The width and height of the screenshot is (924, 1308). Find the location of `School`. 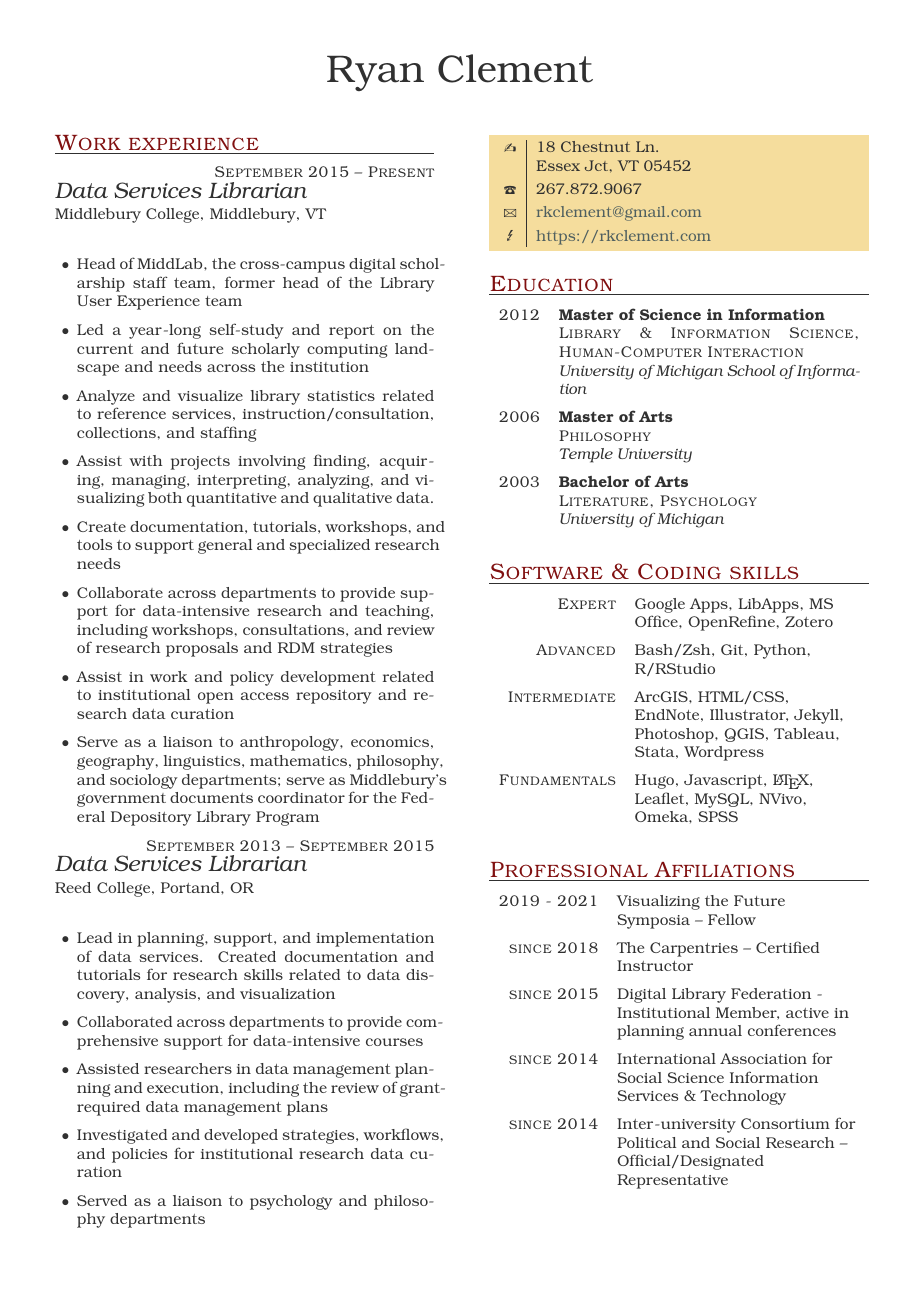

School is located at coordinates (751, 370).
